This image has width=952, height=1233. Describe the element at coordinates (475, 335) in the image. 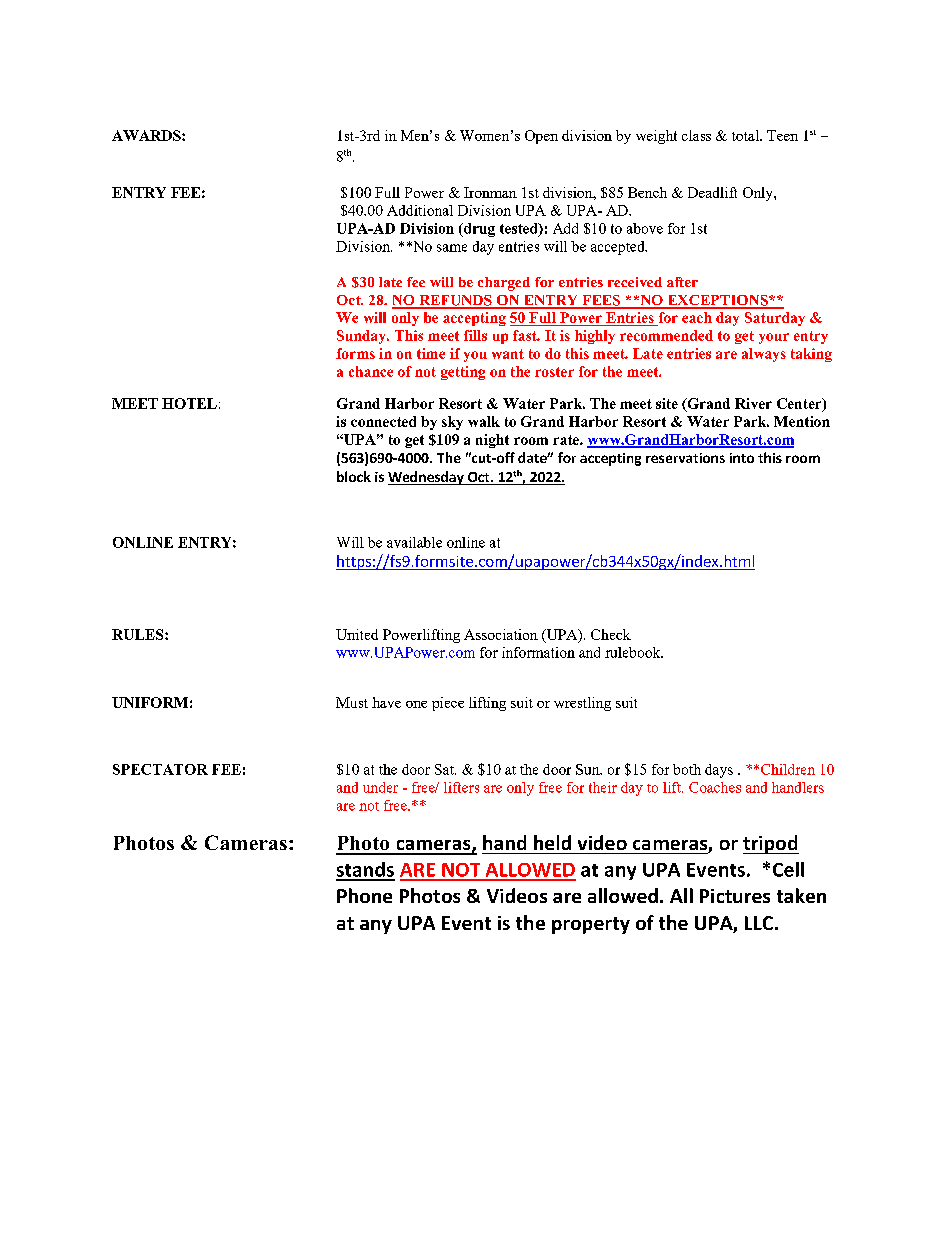

I see `fills` at that location.
